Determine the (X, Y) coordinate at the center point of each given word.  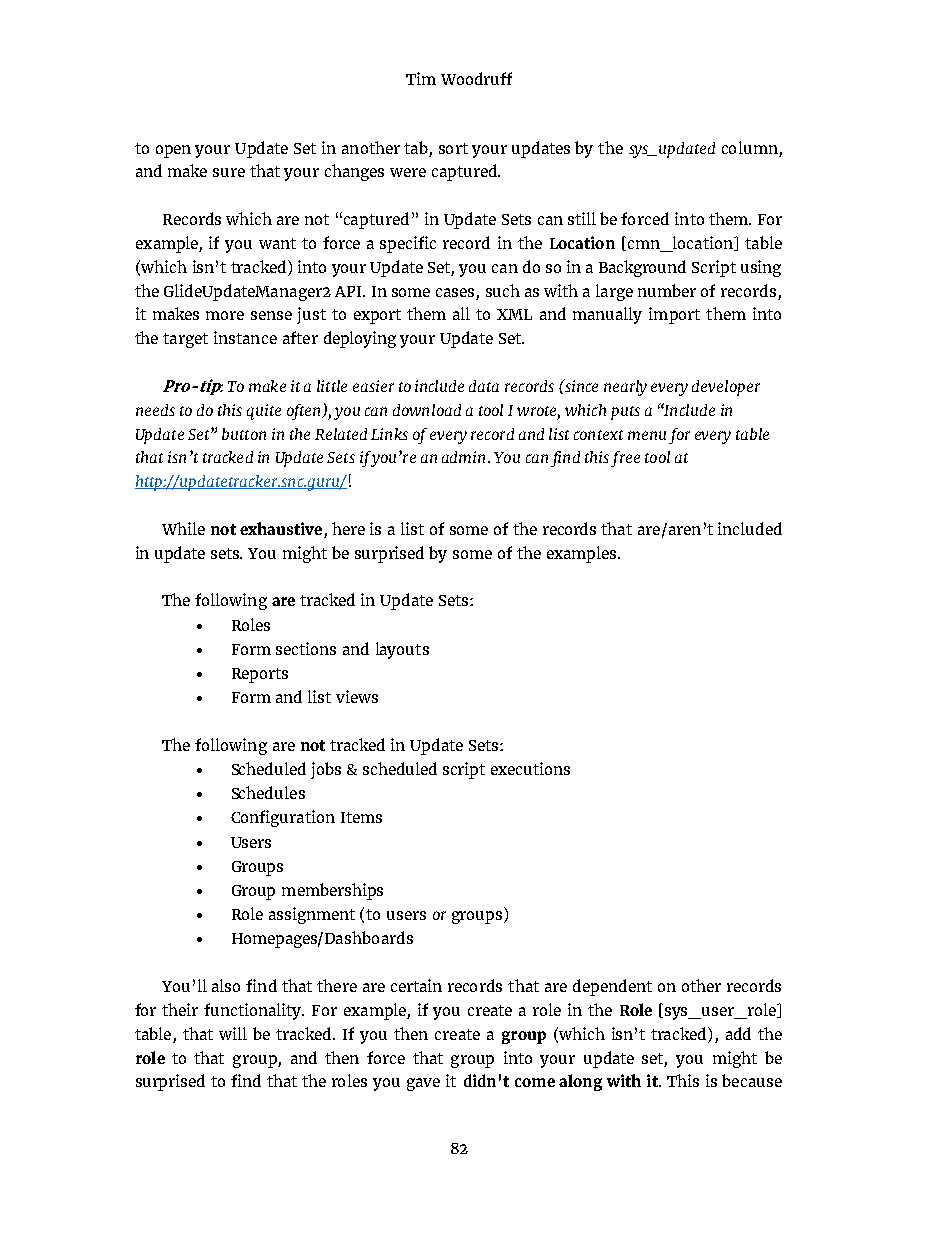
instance (245, 337)
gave (423, 1084)
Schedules (268, 792)
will (233, 1033)
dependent (612, 987)
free (625, 459)
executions (530, 768)
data (484, 386)
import (674, 315)
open (173, 151)
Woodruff (476, 78)
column (750, 147)
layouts (402, 650)
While (183, 528)
